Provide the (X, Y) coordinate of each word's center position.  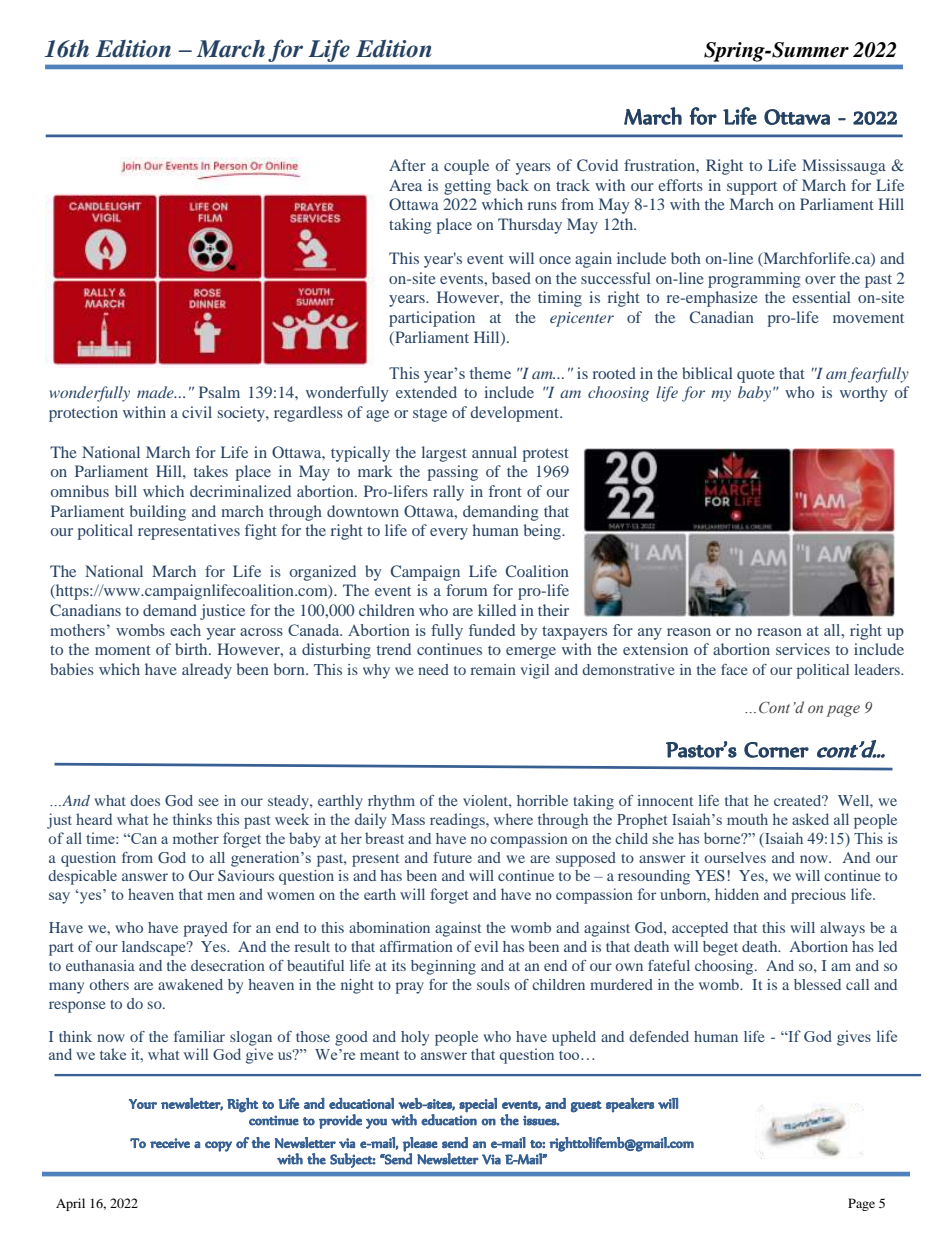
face (734, 669)
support (752, 188)
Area (405, 185)
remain (493, 669)
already (207, 671)
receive (170, 1143)
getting (467, 187)
